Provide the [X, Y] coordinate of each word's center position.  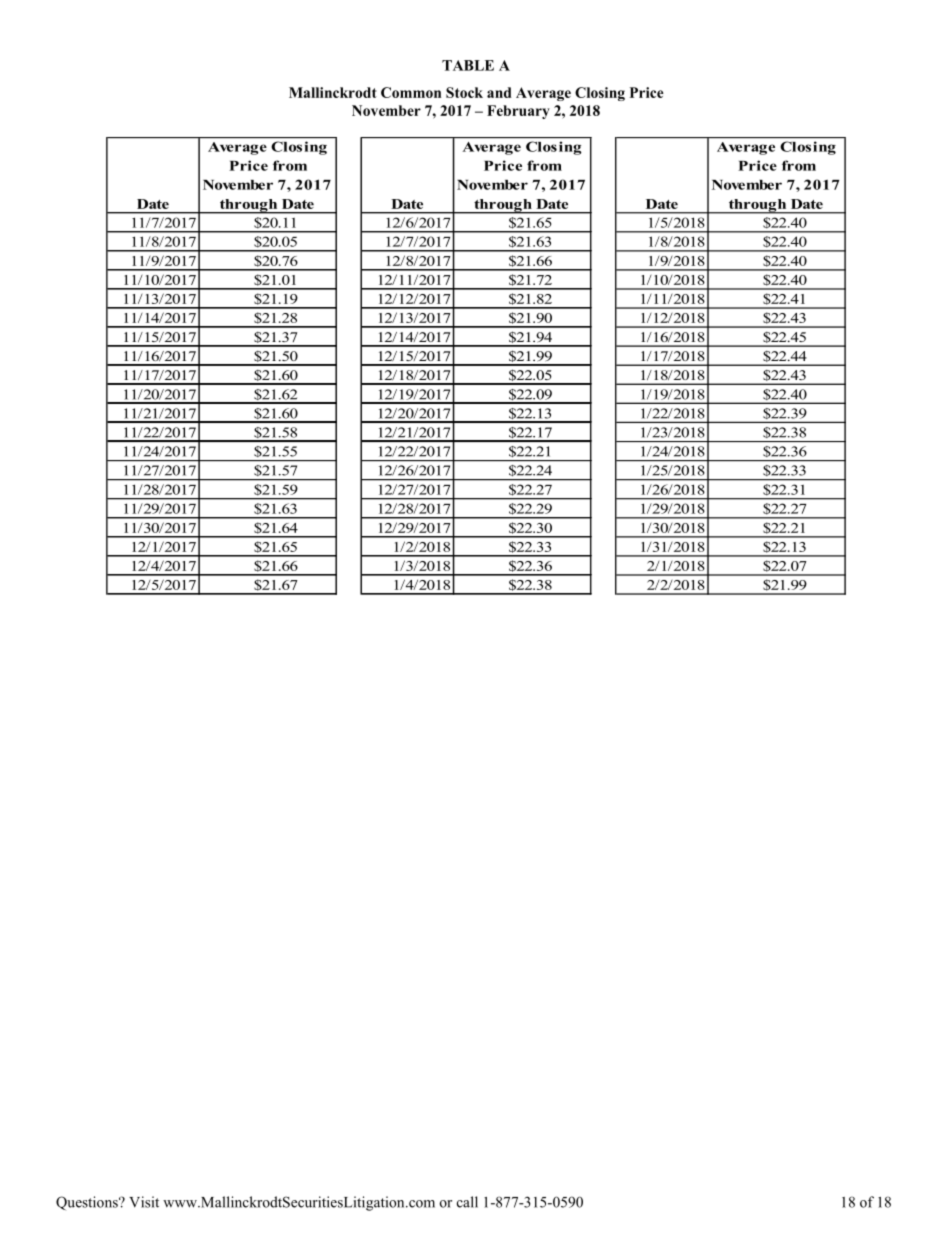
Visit [144, 1202]
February [518, 112]
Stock [464, 92]
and [499, 92]
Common [411, 92]
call [467, 1202]
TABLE [468, 65]
